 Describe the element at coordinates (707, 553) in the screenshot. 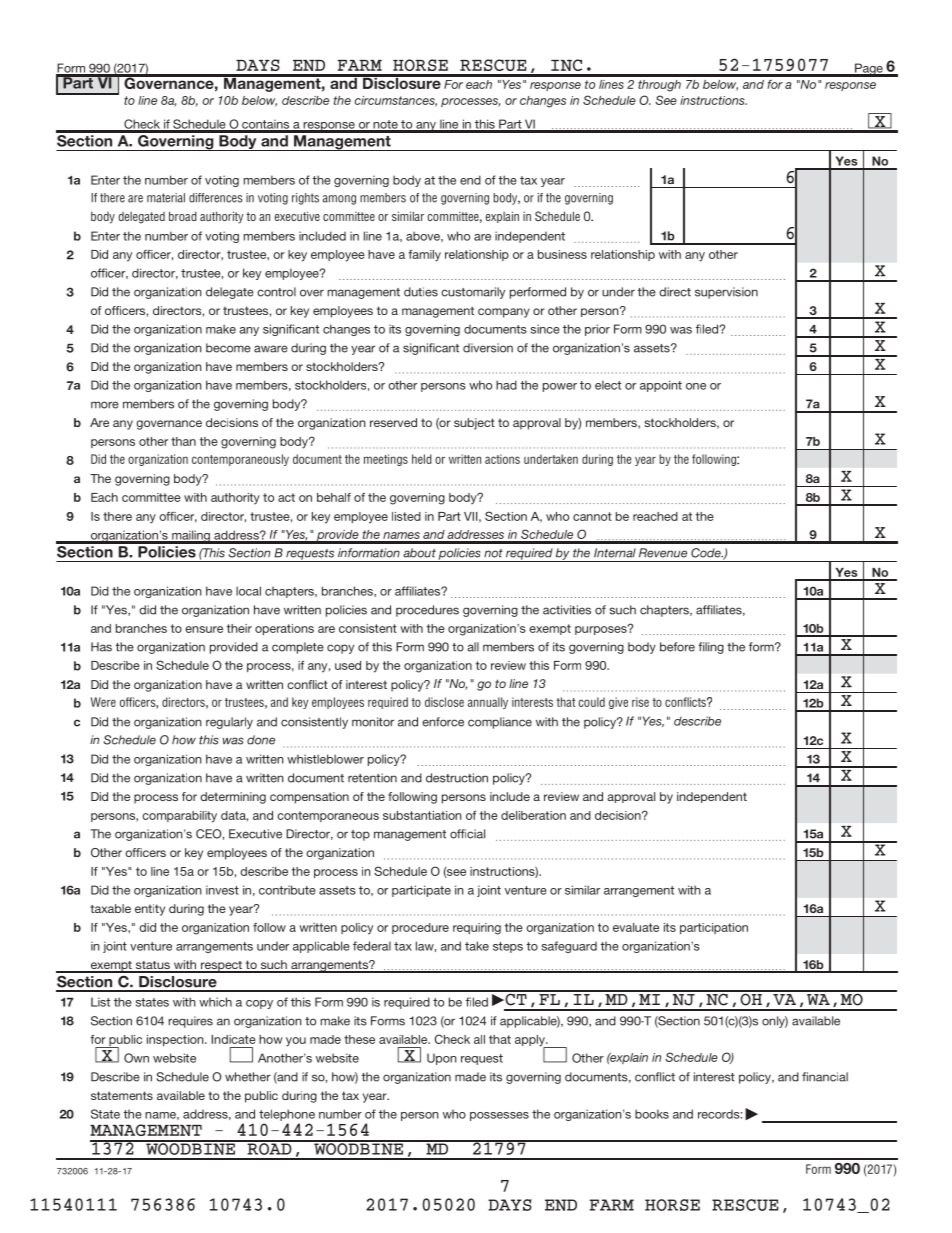

I see `Code` at that location.
